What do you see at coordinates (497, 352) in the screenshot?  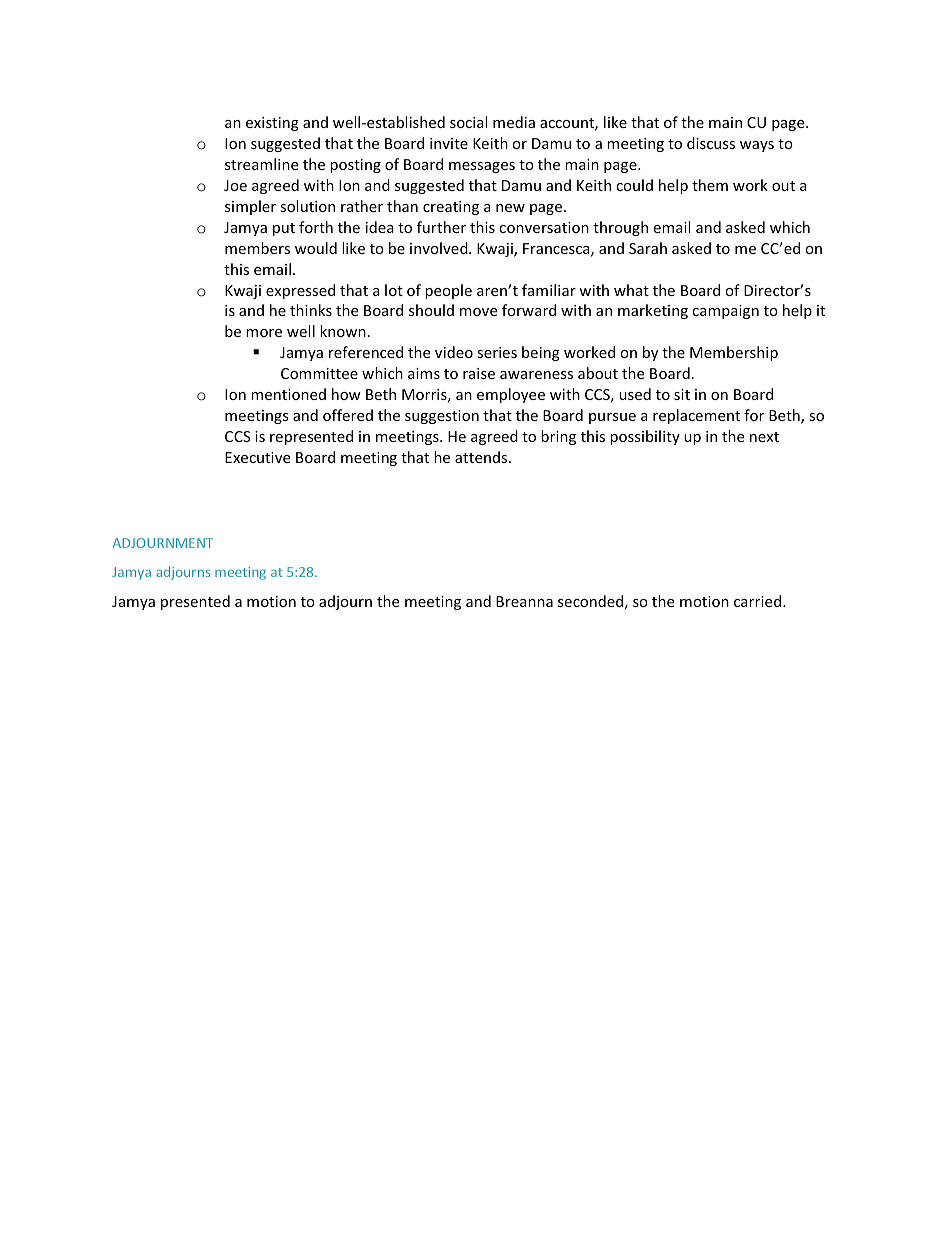 I see `series` at bounding box center [497, 352].
